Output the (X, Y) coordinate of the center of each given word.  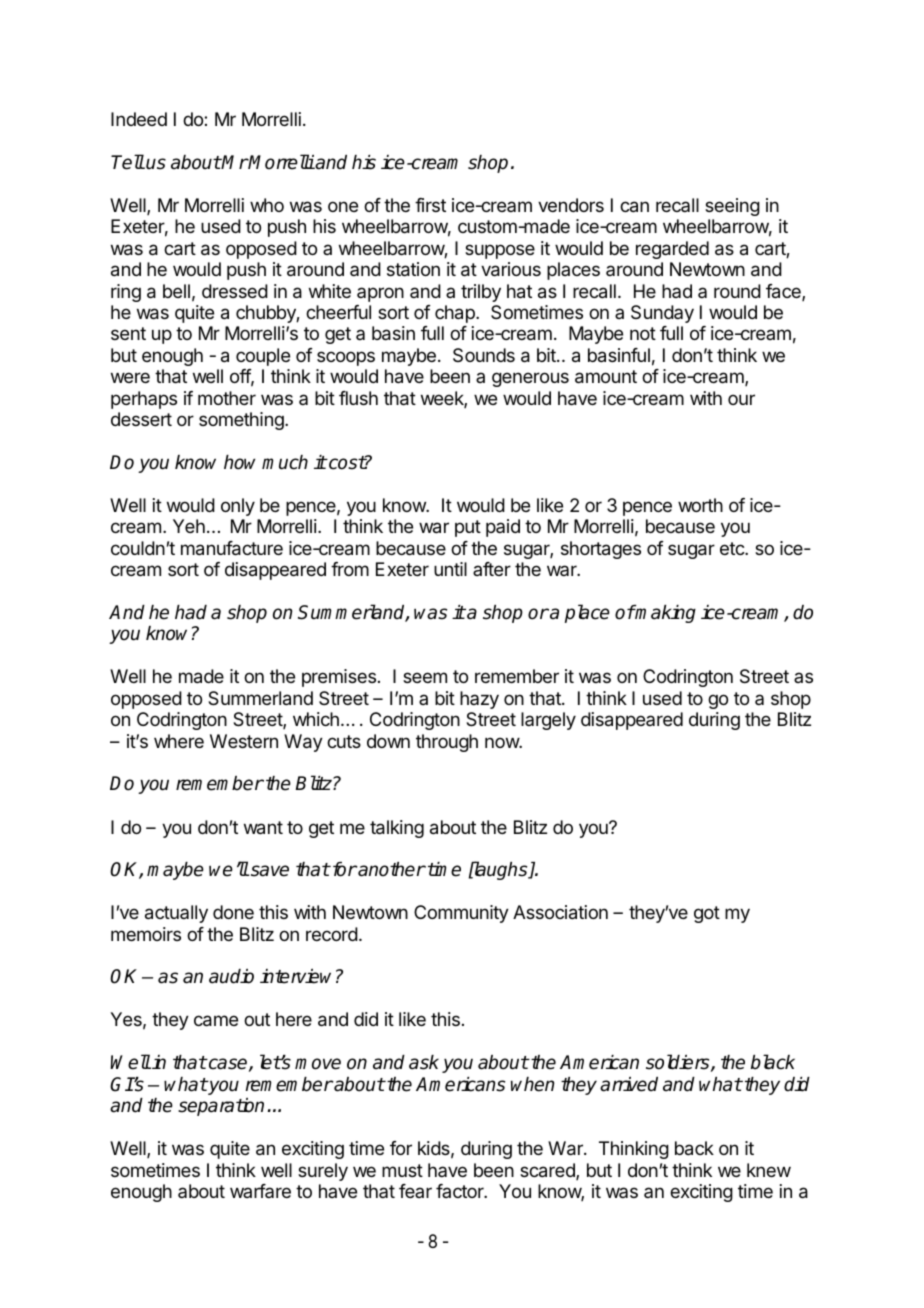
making (665, 614)
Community (461, 914)
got (707, 914)
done (233, 912)
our (741, 399)
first (430, 205)
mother (227, 398)
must (402, 1170)
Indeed (139, 119)
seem (425, 677)
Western (244, 741)
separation (221, 1107)
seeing (732, 207)
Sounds (484, 355)
